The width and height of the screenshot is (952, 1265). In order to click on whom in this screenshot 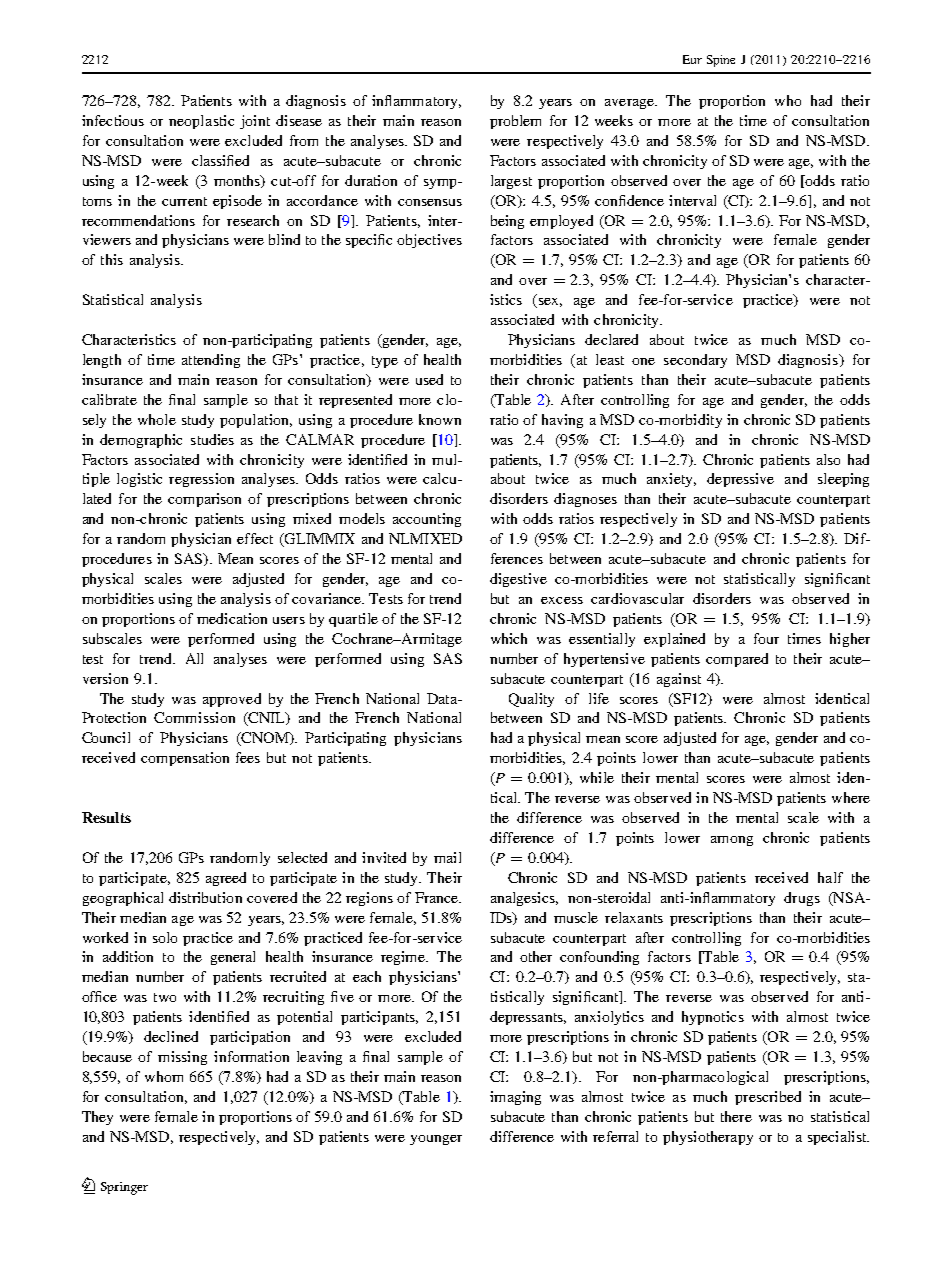, I will do `click(164, 1076)`.
